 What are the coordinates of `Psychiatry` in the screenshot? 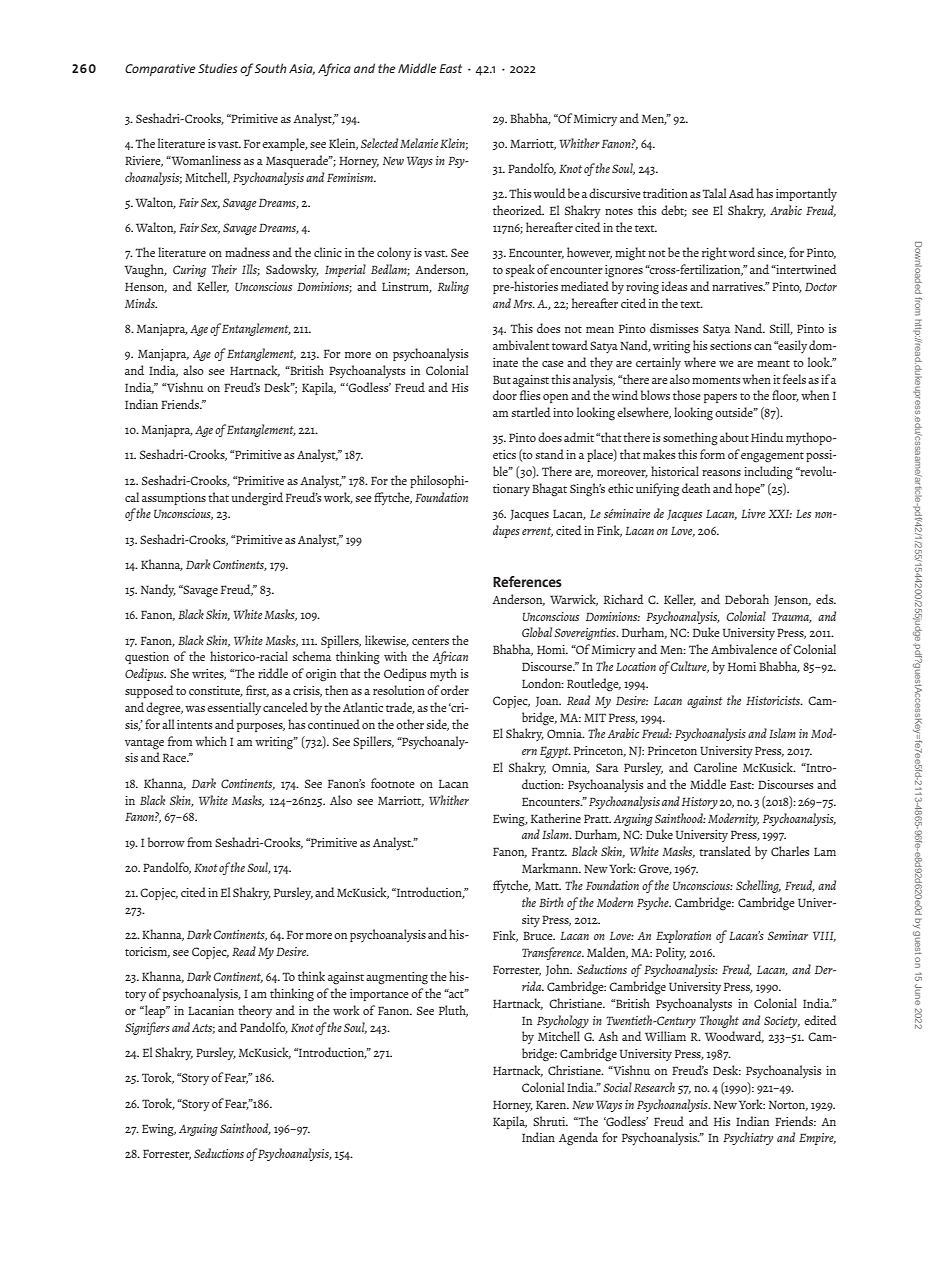 It's located at (748, 1138).
